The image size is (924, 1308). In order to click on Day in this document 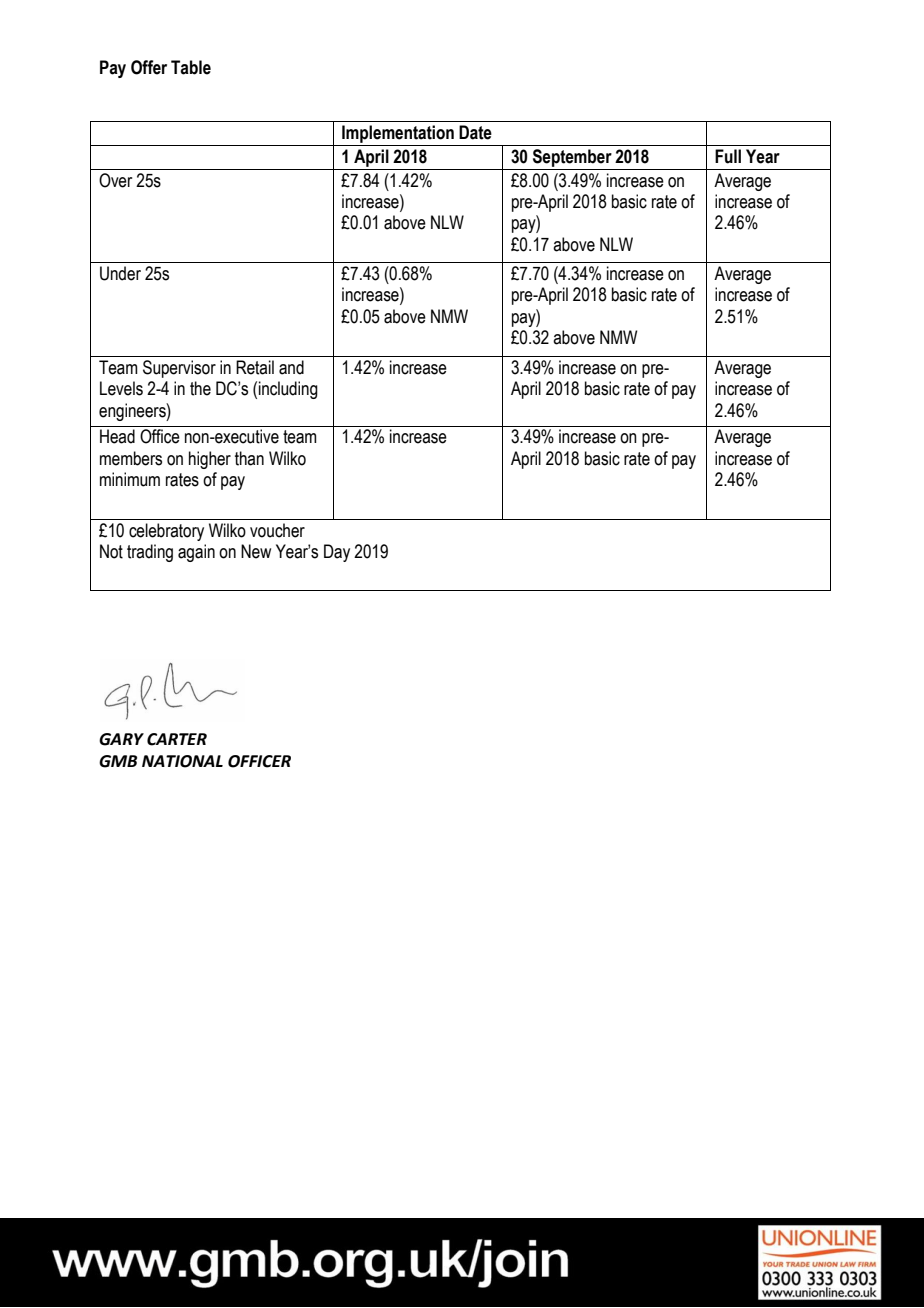, I will do `click(337, 553)`.
